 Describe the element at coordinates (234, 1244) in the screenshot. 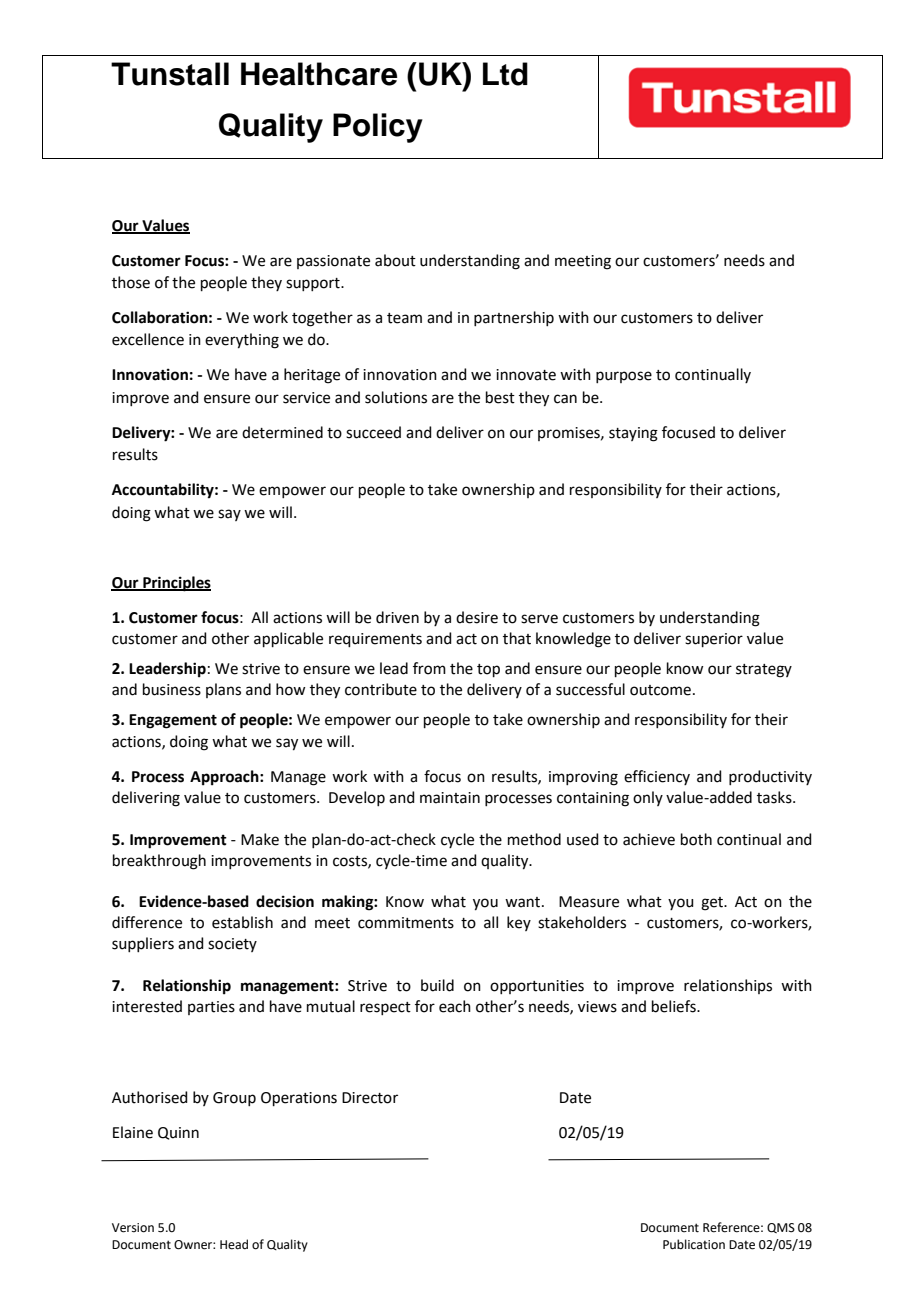

I see `Head` at that location.
